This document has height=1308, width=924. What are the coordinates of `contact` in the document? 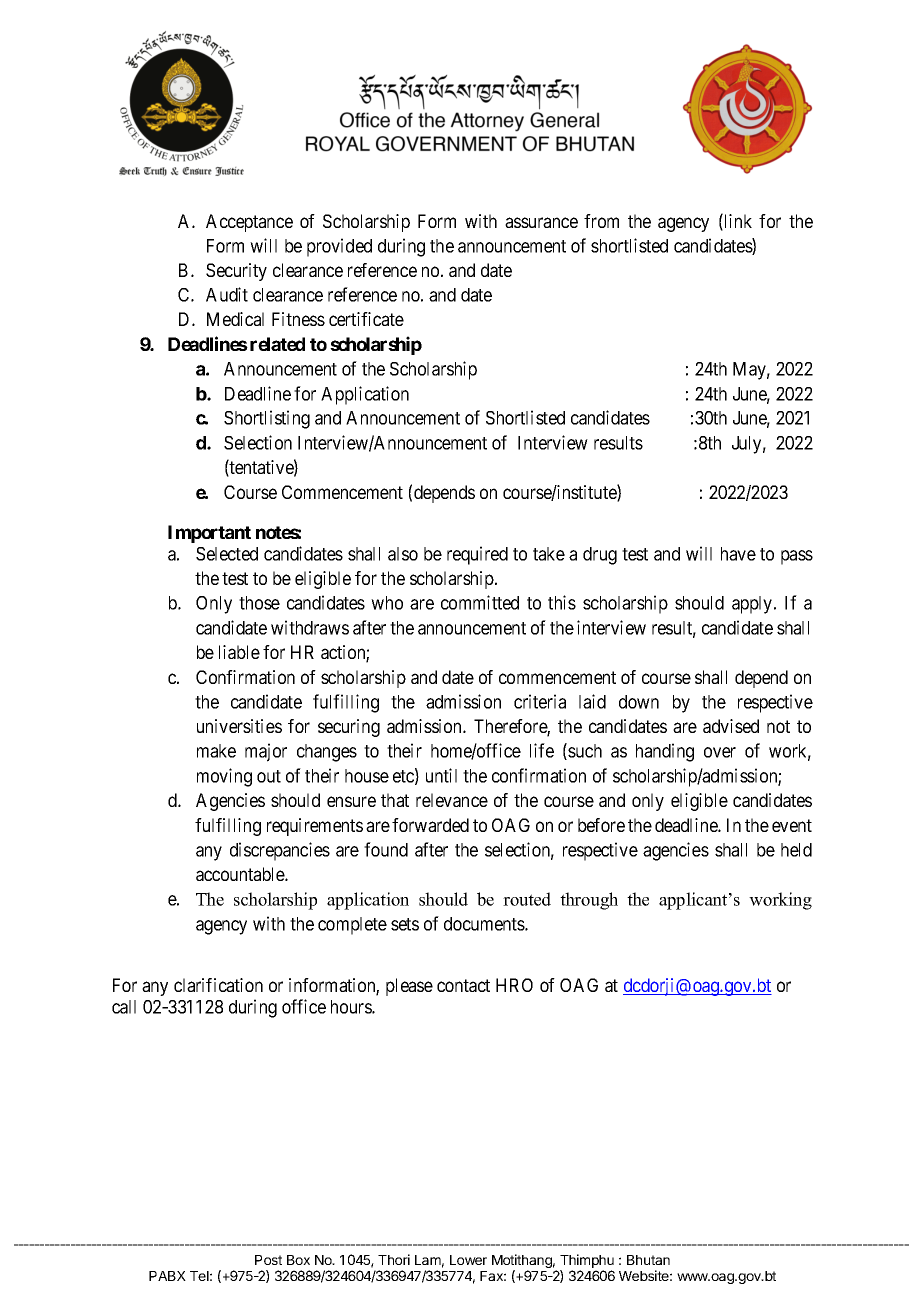 It's located at (463, 985).
